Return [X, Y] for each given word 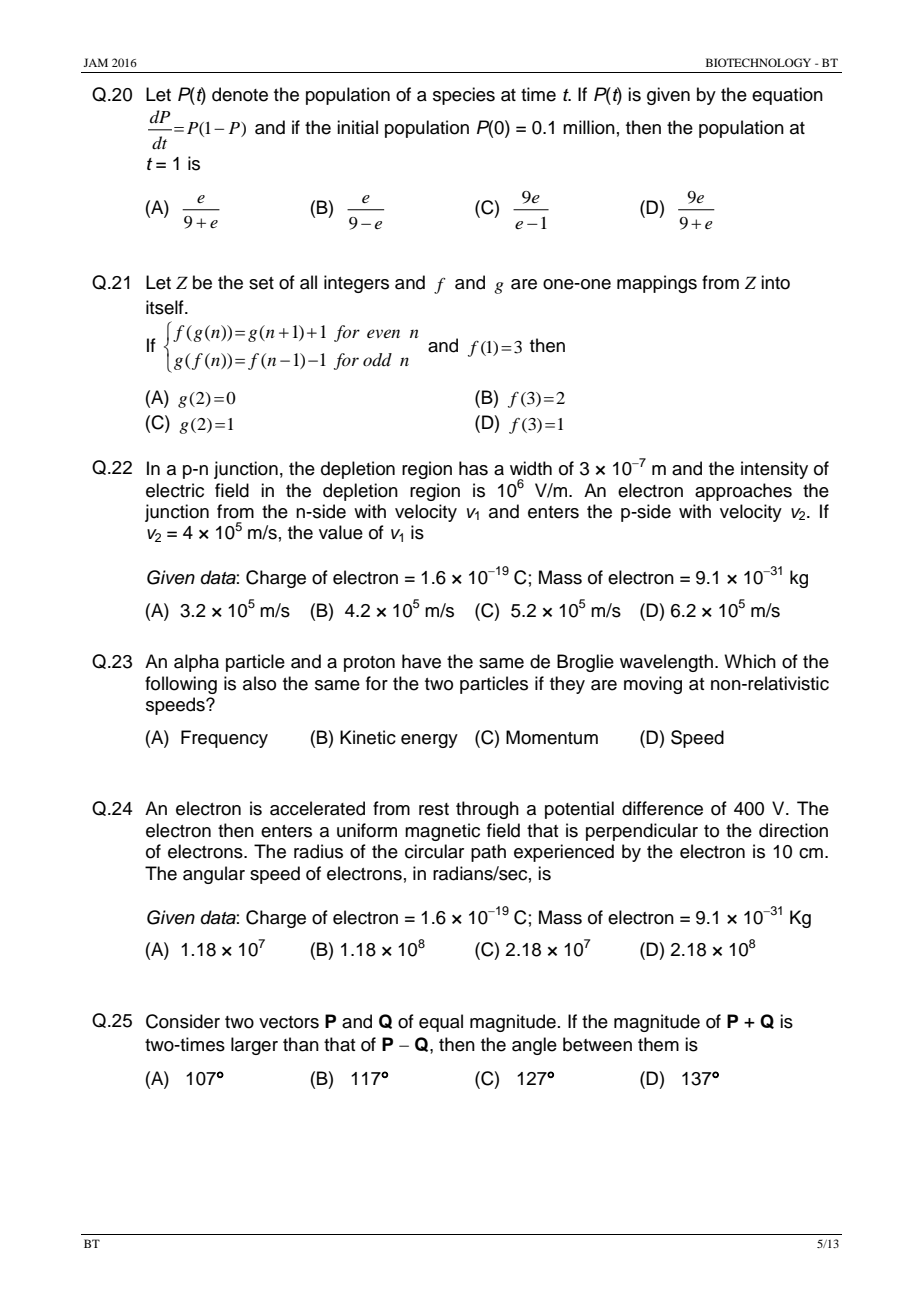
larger [254, 1046]
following [181, 685]
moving [653, 685]
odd [377, 360]
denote [240, 94]
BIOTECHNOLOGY [758, 62]
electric [175, 490]
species [464, 96]
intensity [774, 470]
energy [429, 741]
